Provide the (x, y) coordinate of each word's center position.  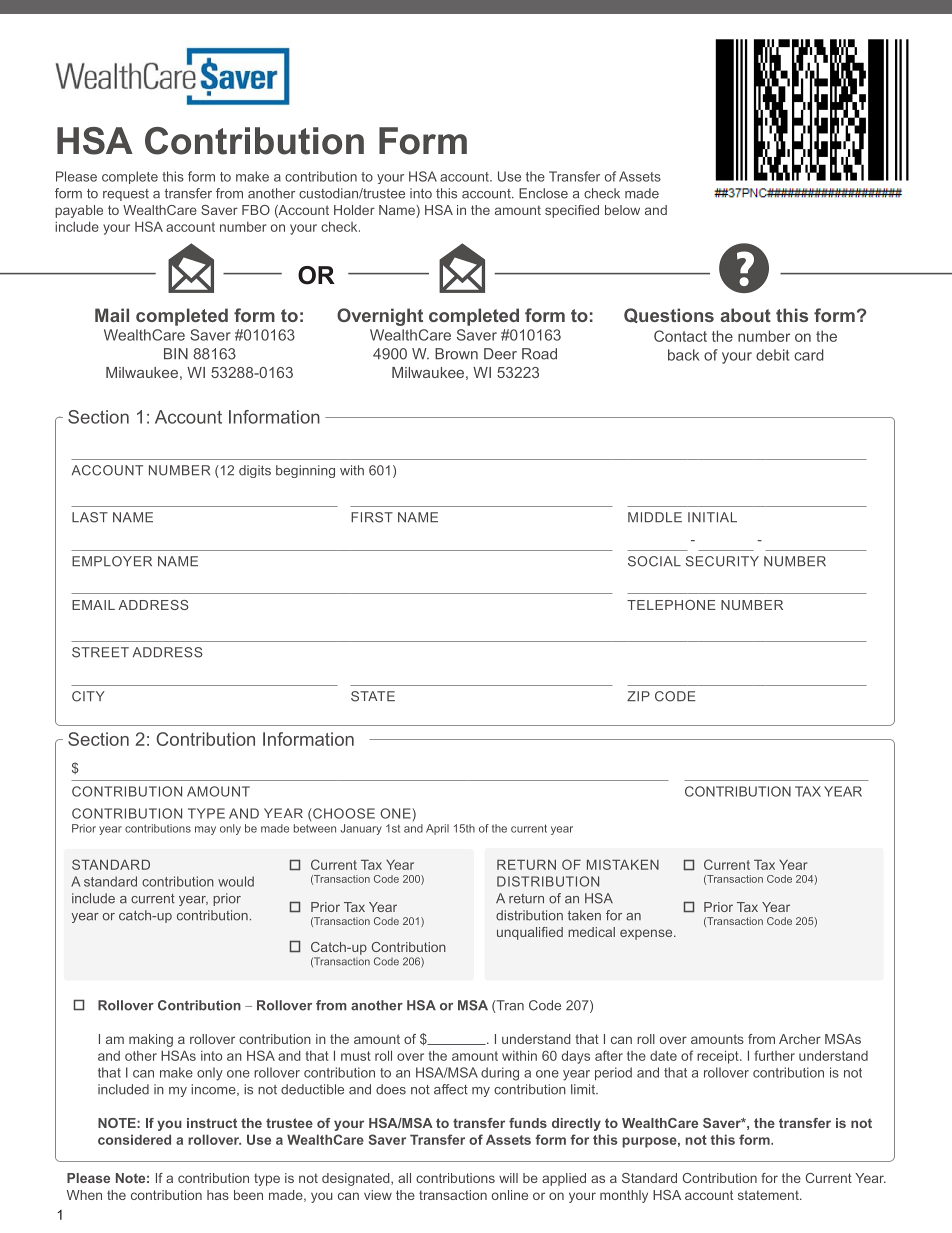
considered (134, 1139)
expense (647, 934)
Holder (354, 210)
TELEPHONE (671, 605)
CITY (88, 696)
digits (255, 471)
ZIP (638, 696)
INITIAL (712, 517)
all (404, 1178)
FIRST (372, 517)
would (236, 881)
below (622, 210)
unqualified (530, 933)
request (126, 195)
